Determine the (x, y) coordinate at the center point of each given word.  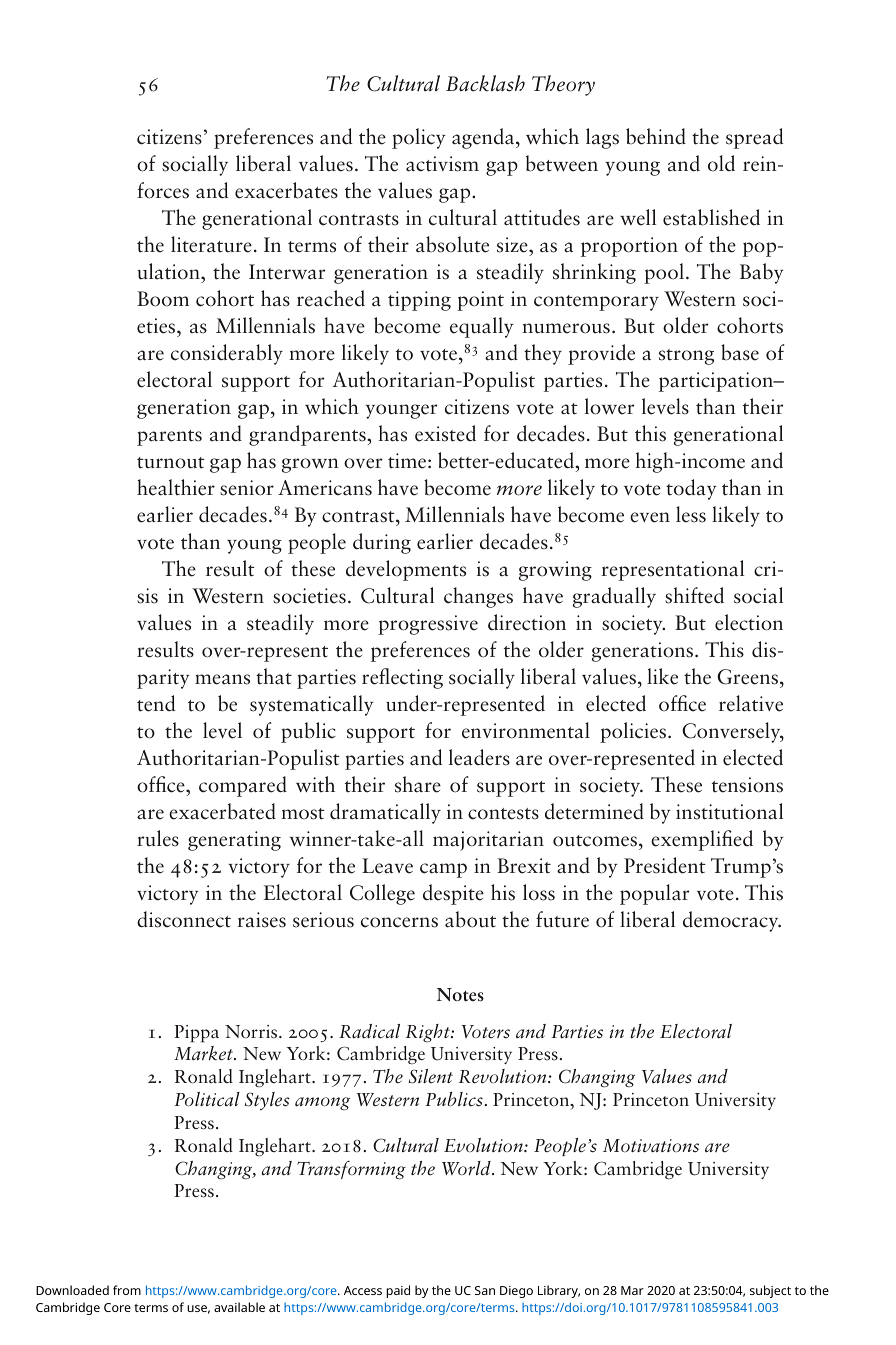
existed (445, 433)
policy (419, 138)
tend (156, 703)
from (127, 1290)
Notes (460, 995)
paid (398, 1291)
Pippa (196, 1034)
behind (656, 136)
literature (211, 244)
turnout (171, 463)
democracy (732, 921)
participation (717, 382)
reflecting (402, 678)
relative (751, 703)
